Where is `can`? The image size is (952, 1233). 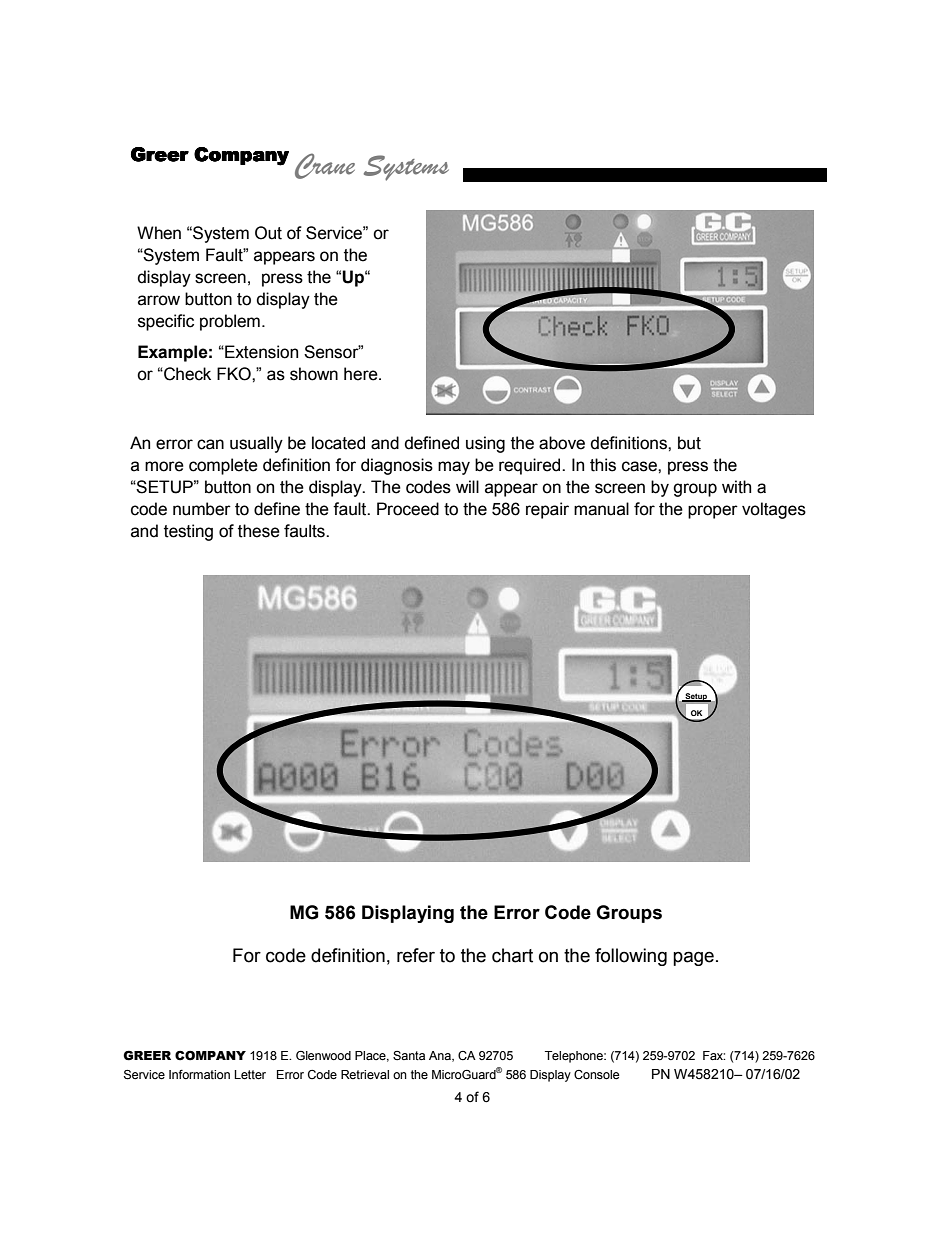 can is located at coordinates (210, 444).
